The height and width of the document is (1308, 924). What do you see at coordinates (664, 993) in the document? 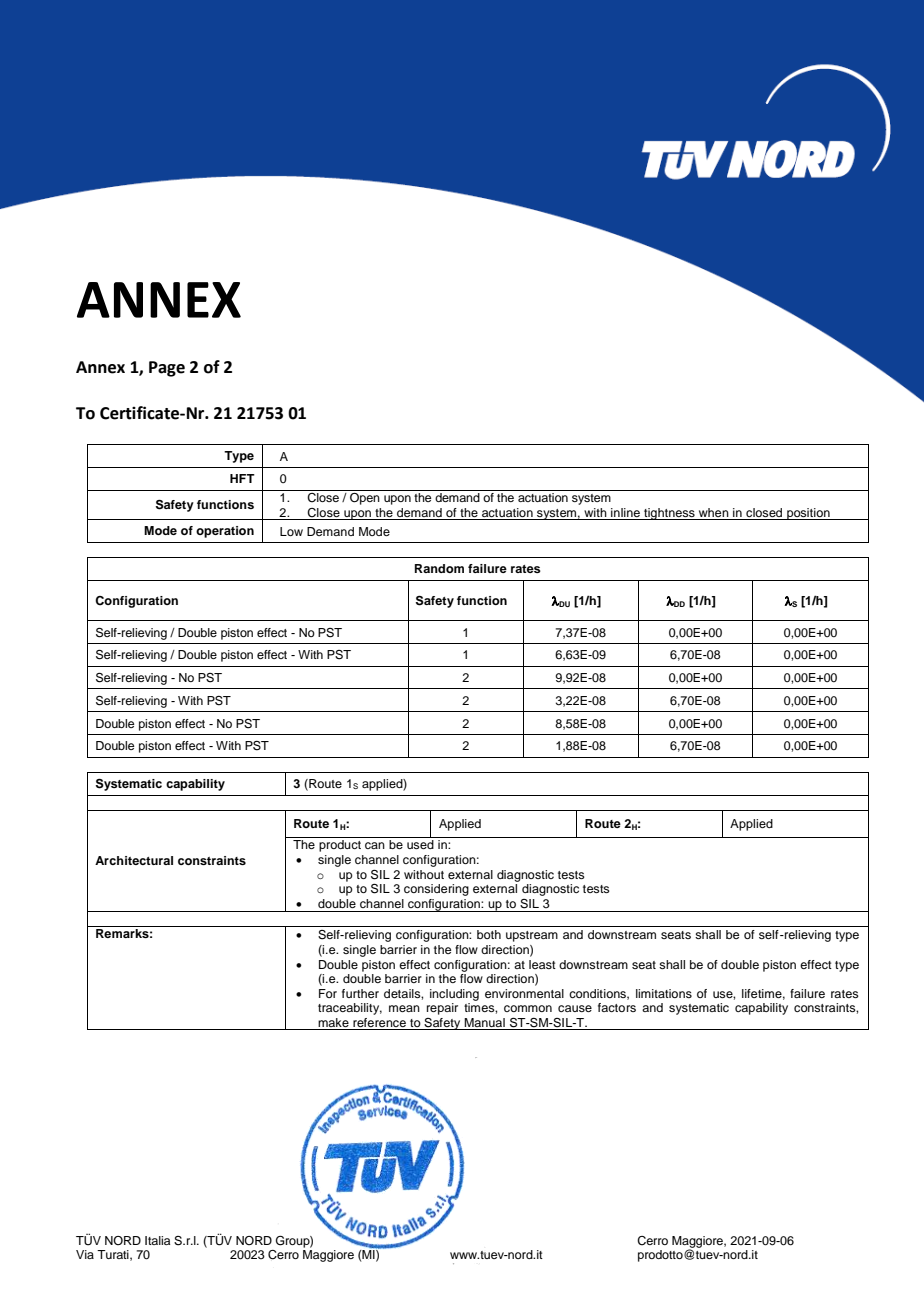
I see `limitations` at bounding box center [664, 993].
